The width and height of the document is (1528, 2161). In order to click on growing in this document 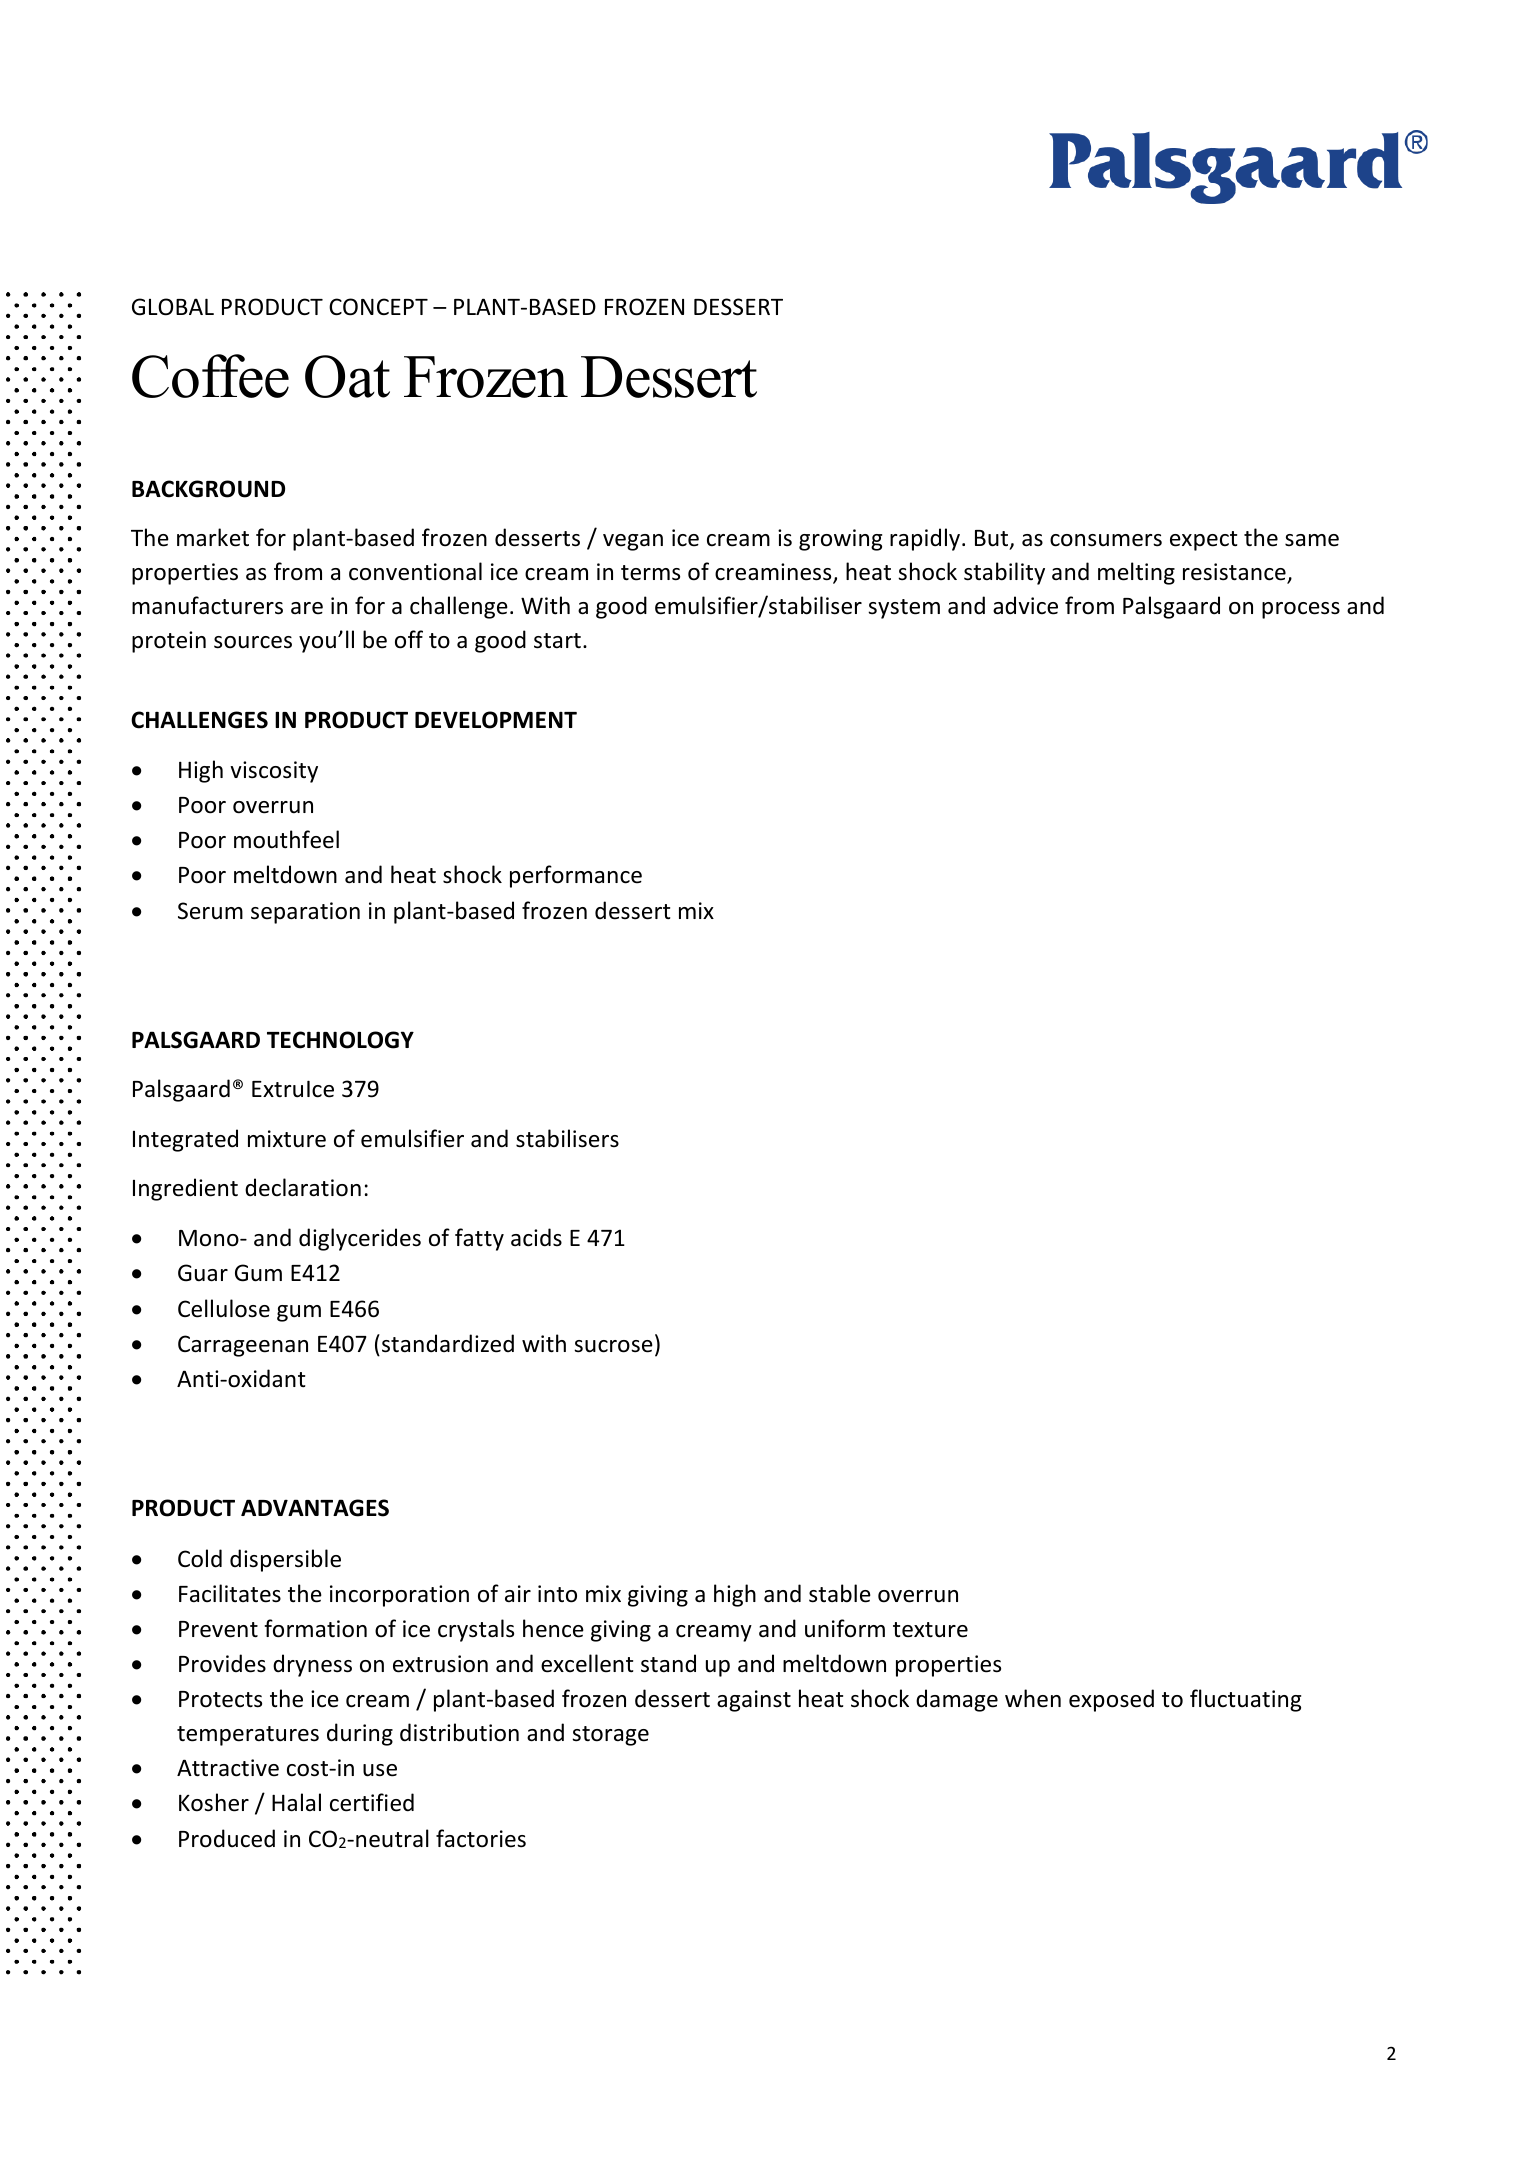, I will do `click(840, 540)`.
